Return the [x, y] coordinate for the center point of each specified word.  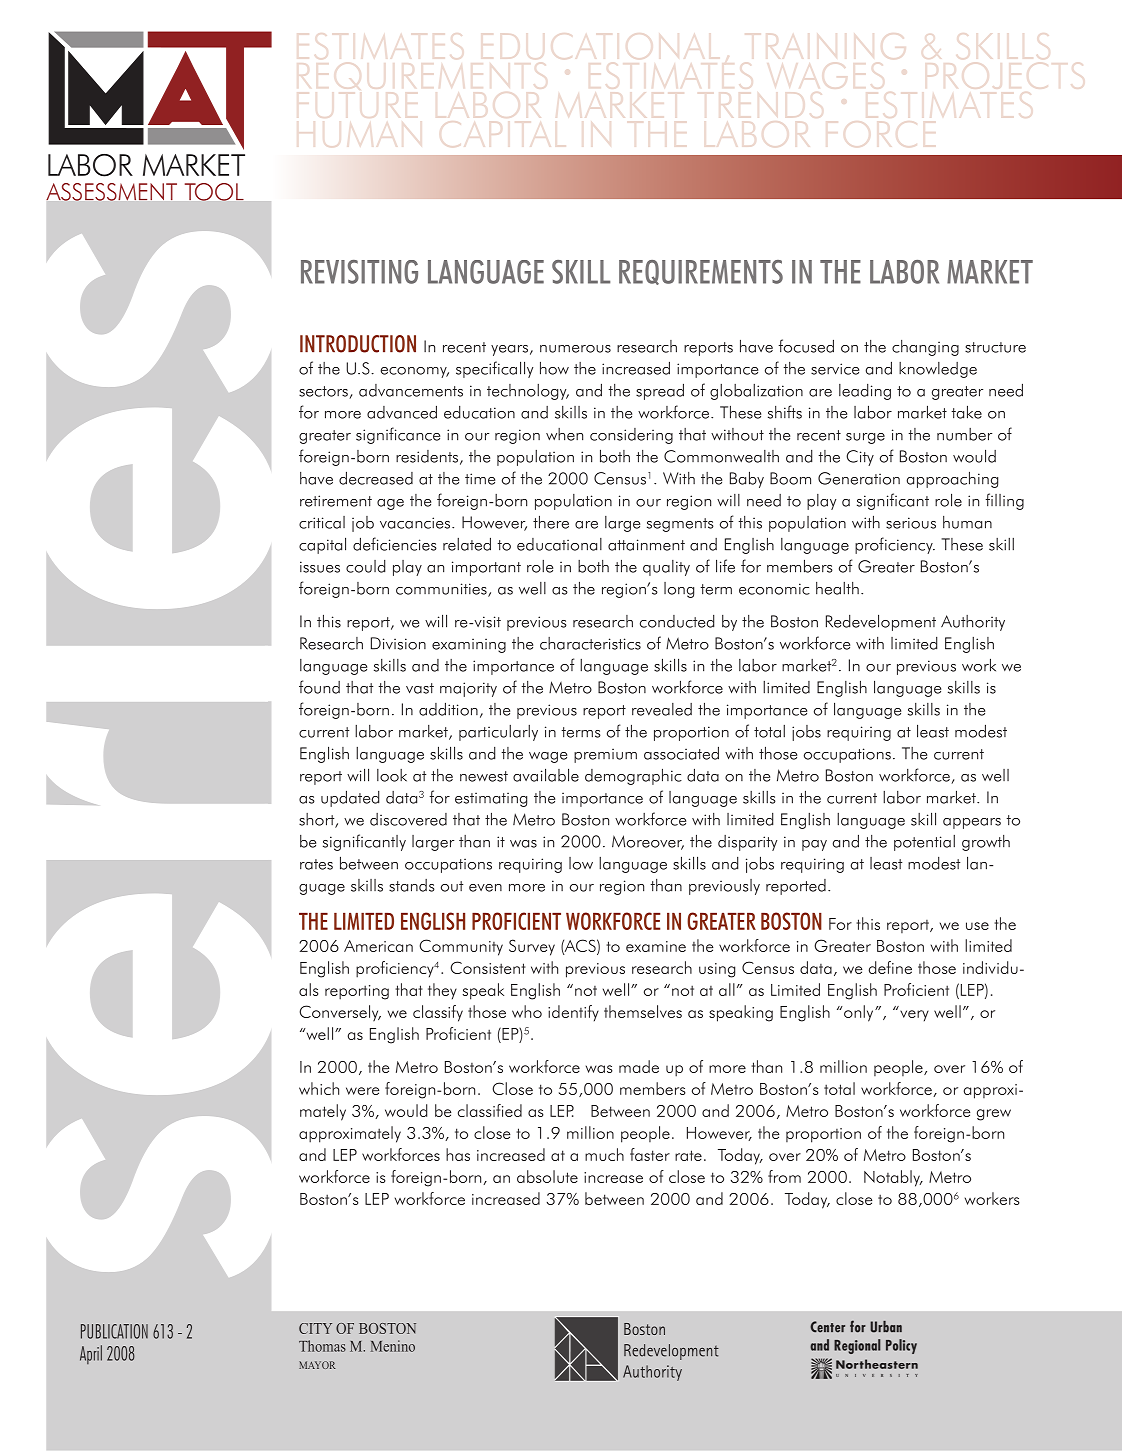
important [486, 568]
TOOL [214, 192]
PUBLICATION [114, 1331]
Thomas [322, 1346]
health [837, 588]
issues [320, 567]
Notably [893, 1178]
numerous [575, 349]
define [890, 967]
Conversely [340, 1013]
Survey [532, 947]
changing [925, 348]
